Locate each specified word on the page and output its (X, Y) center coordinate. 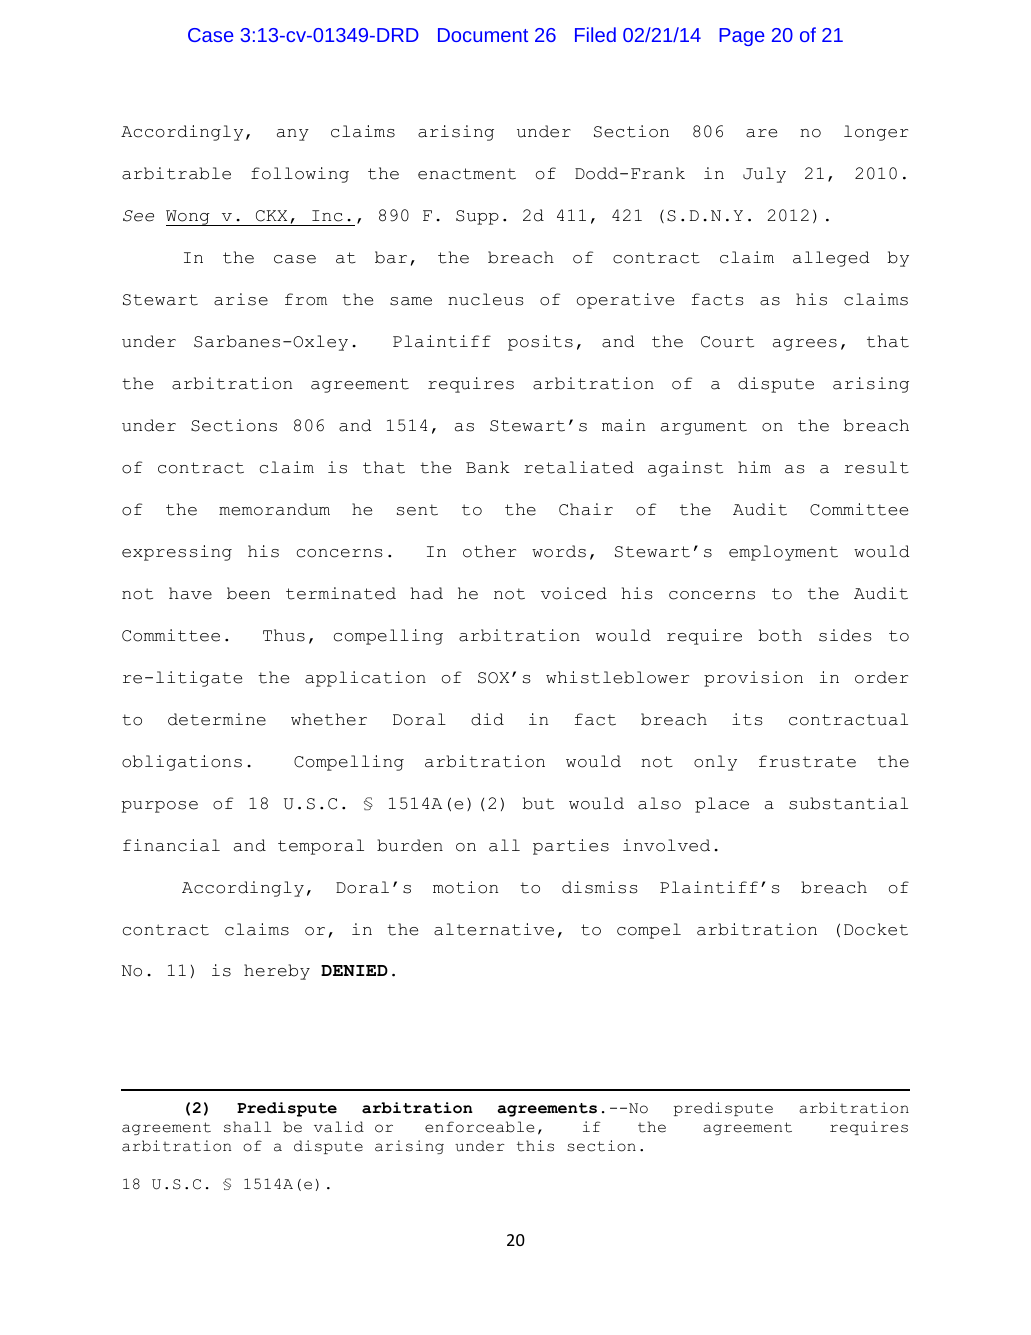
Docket (876, 929)
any (293, 135)
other (489, 551)
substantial (848, 803)
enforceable (479, 1127)
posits (540, 343)
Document (483, 35)
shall (247, 1127)
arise (241, 299)
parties (571, 847)
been (248, 593)
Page (742, 37)
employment (783, 553)
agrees (805, 345)
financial (171, 845)
